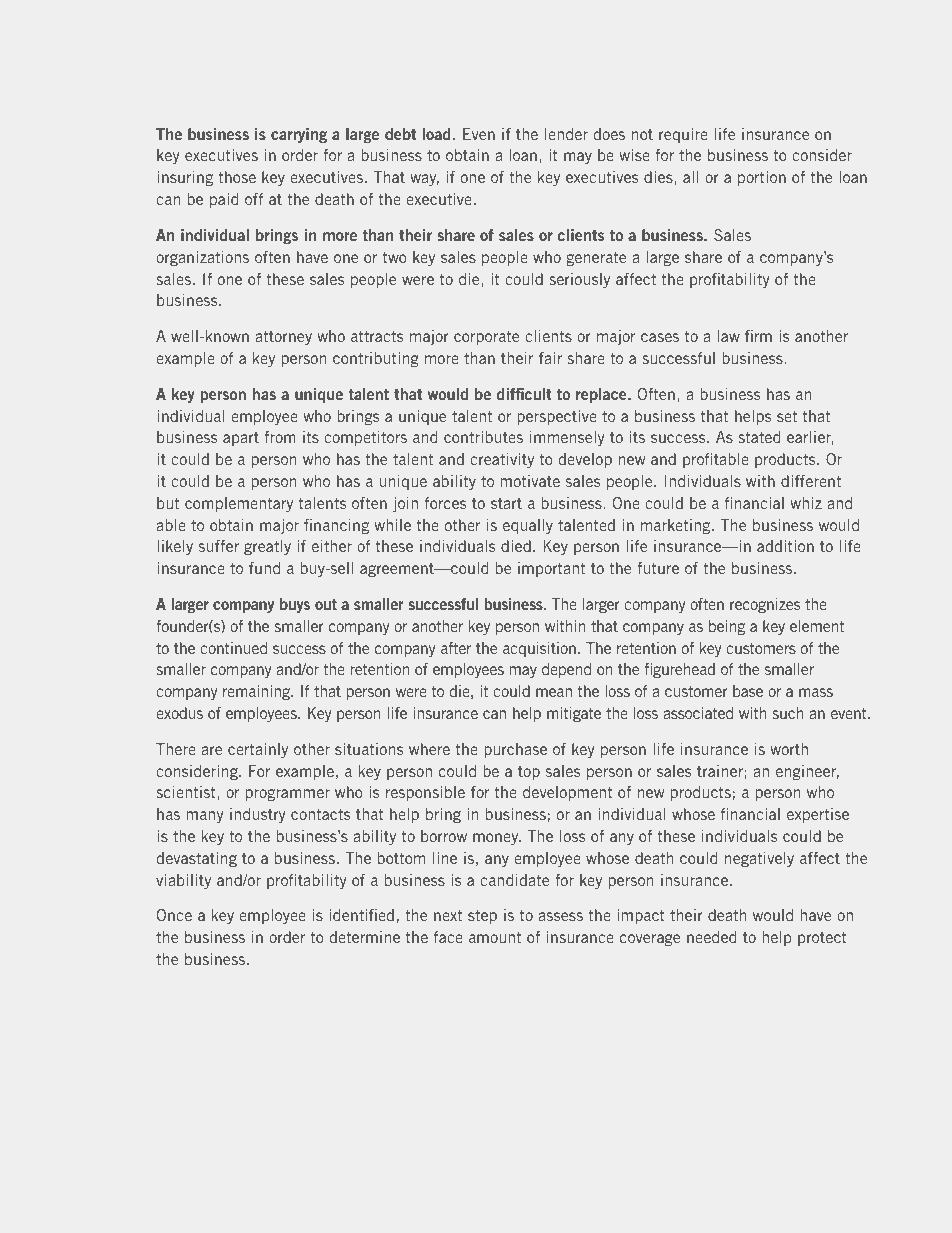 This document has height=1233, width=952. I want to click on firm, so click(758, 336).
